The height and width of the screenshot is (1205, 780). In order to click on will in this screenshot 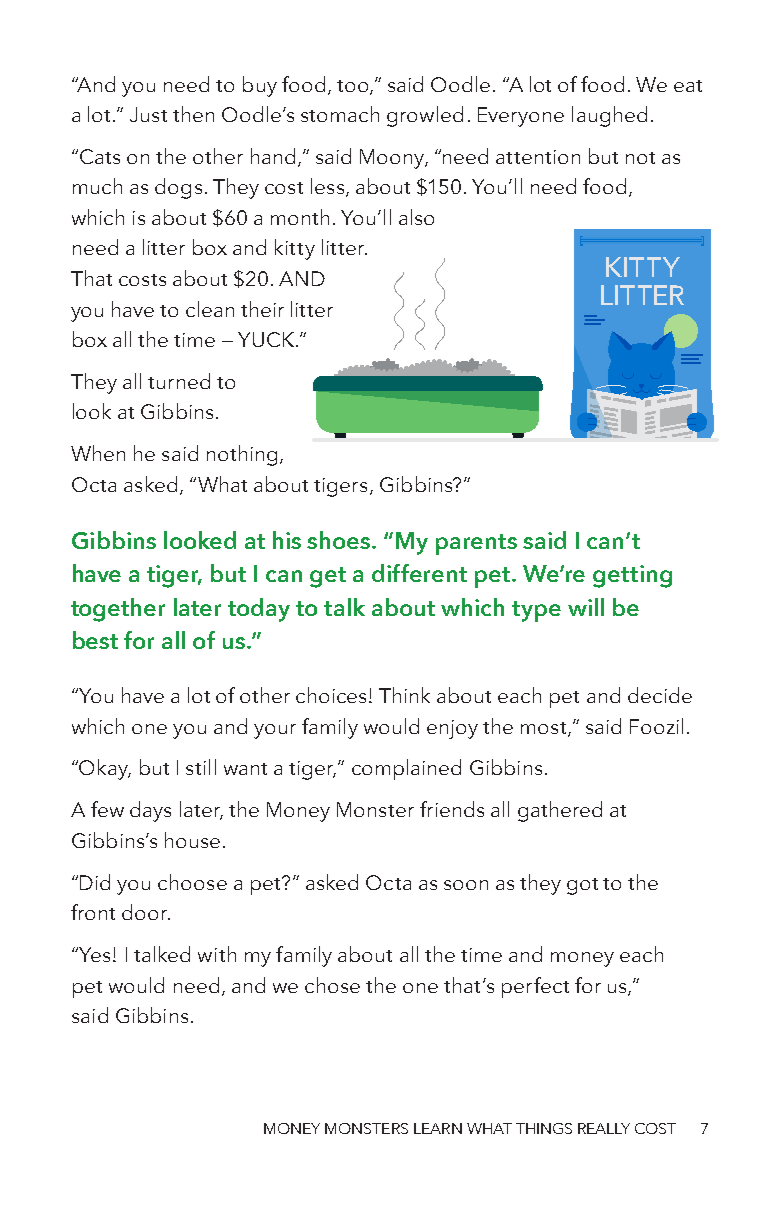, I will do `click(586, 607)`.
